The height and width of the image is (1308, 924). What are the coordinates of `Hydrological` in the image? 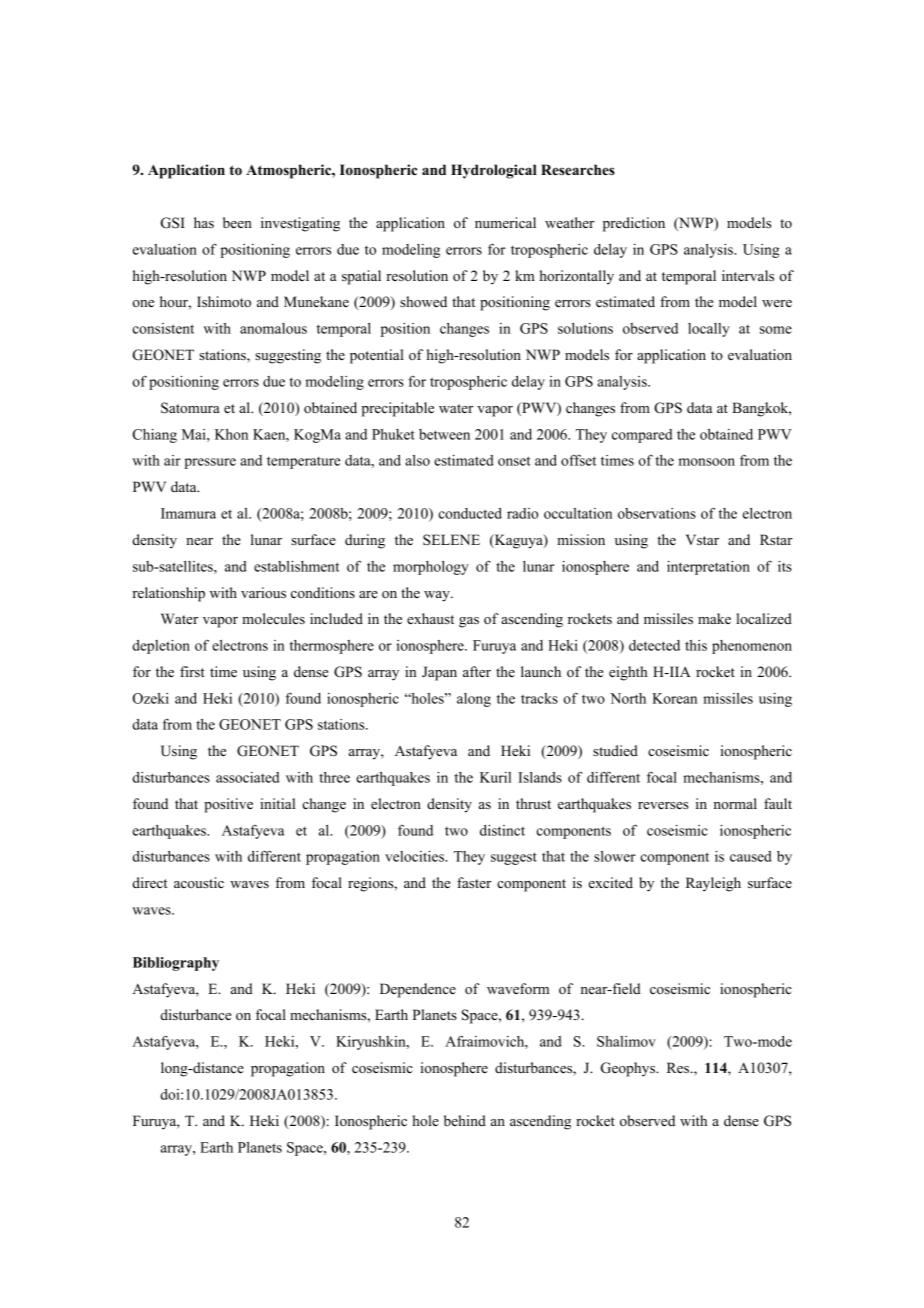 It's located at (494, 171).
